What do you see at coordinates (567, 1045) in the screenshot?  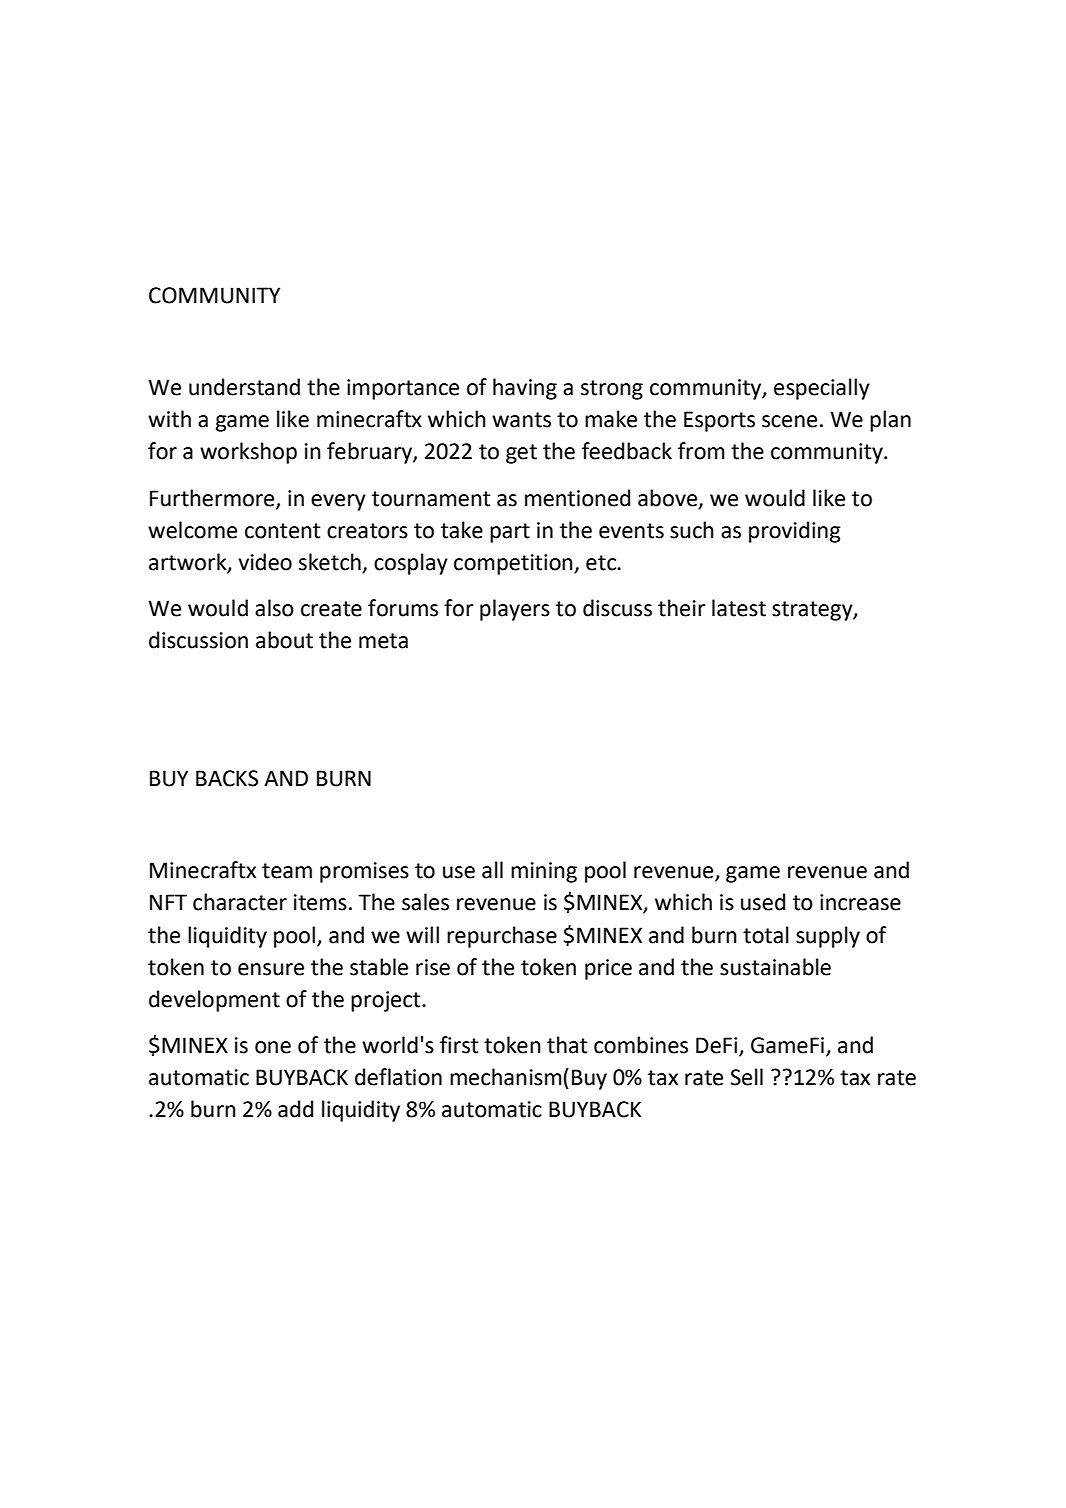 I see `that` at bounding box center [567, 1045].
